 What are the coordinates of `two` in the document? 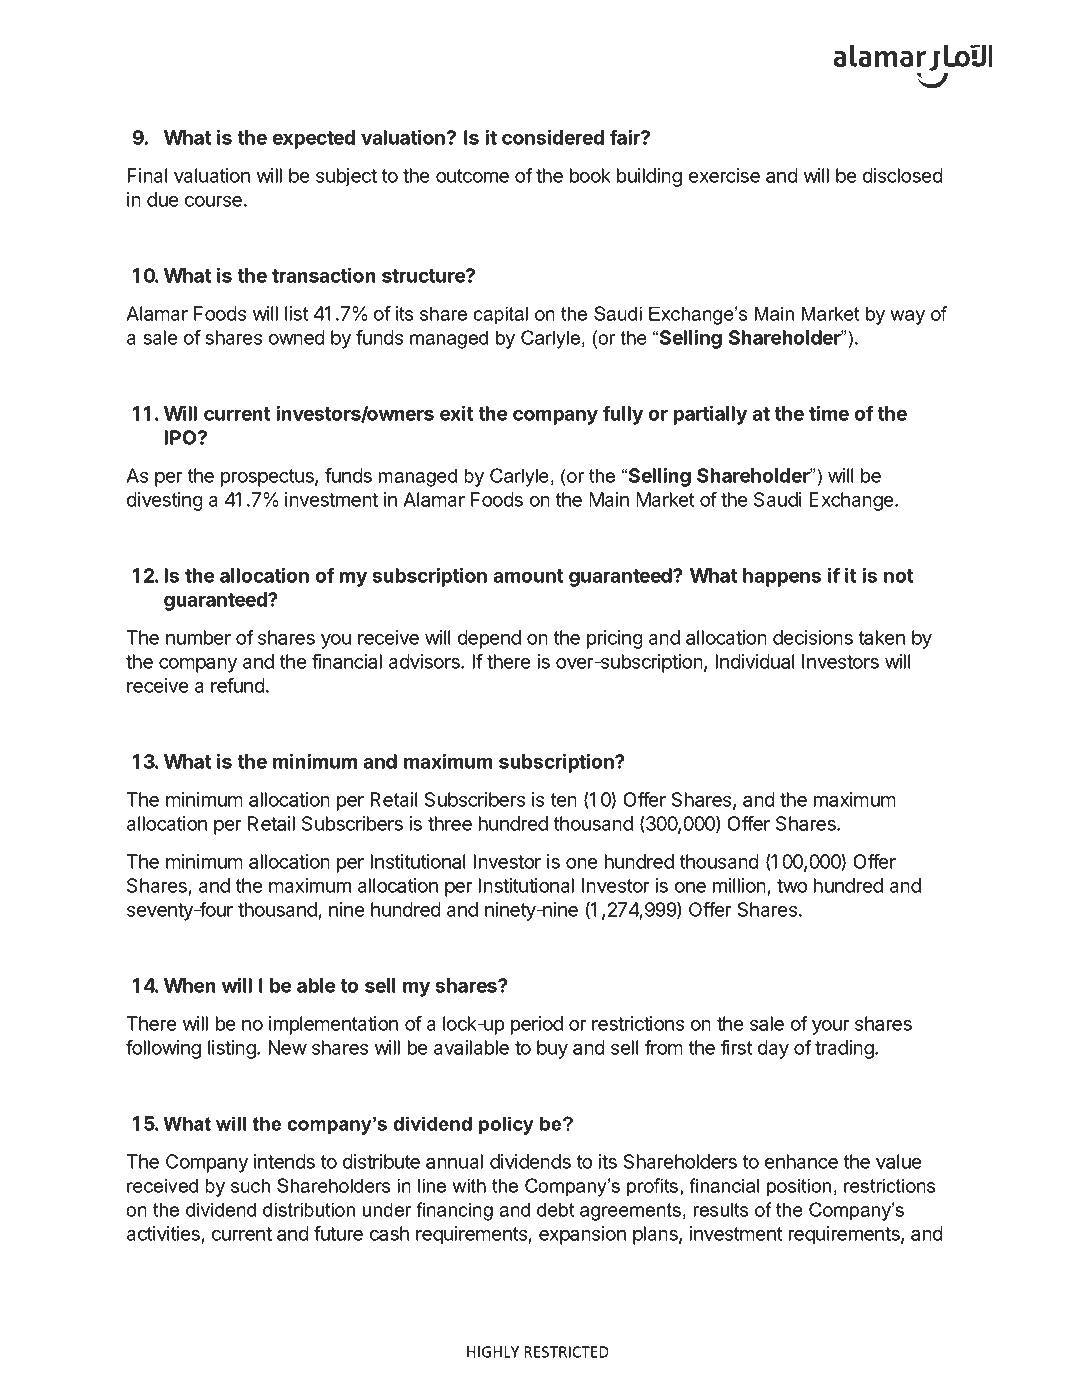 It's located at (792, 886).
